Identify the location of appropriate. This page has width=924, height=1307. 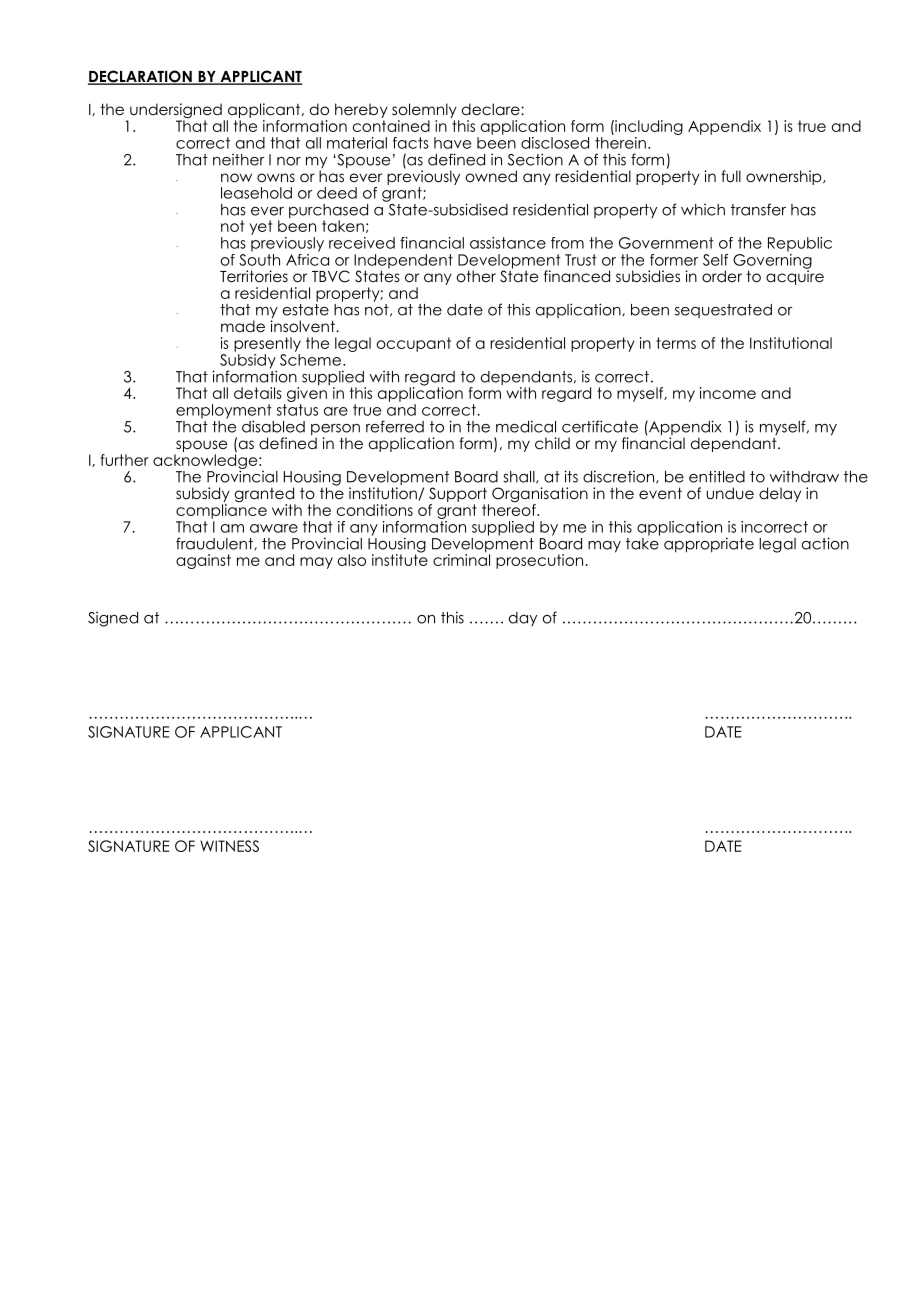
(709, 545).
